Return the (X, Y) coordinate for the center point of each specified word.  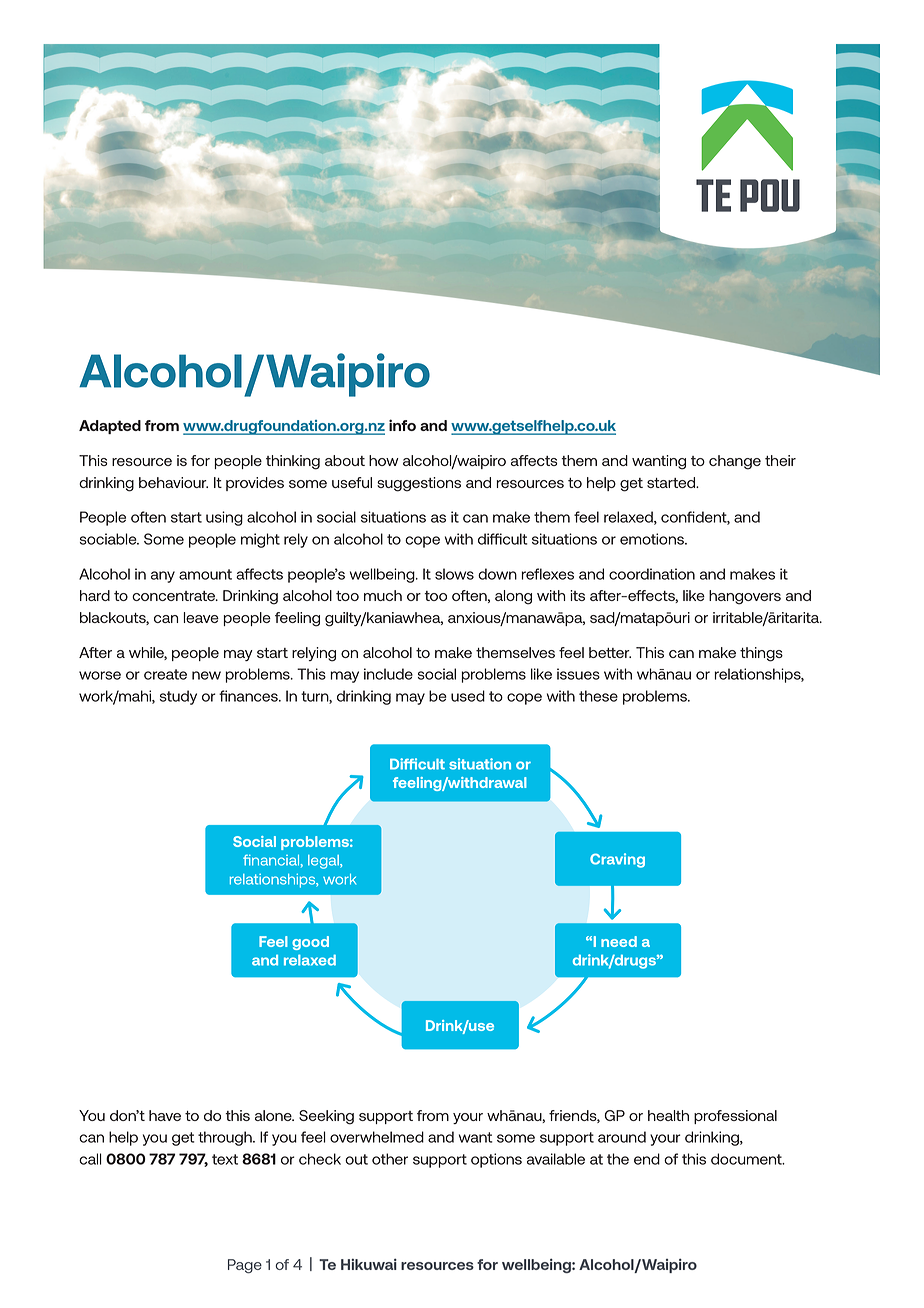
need (619, 941)
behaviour (173, 482)
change (735, 462)
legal (324, 862)
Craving (617, 860)
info (402, 425)
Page (245, 1266)
